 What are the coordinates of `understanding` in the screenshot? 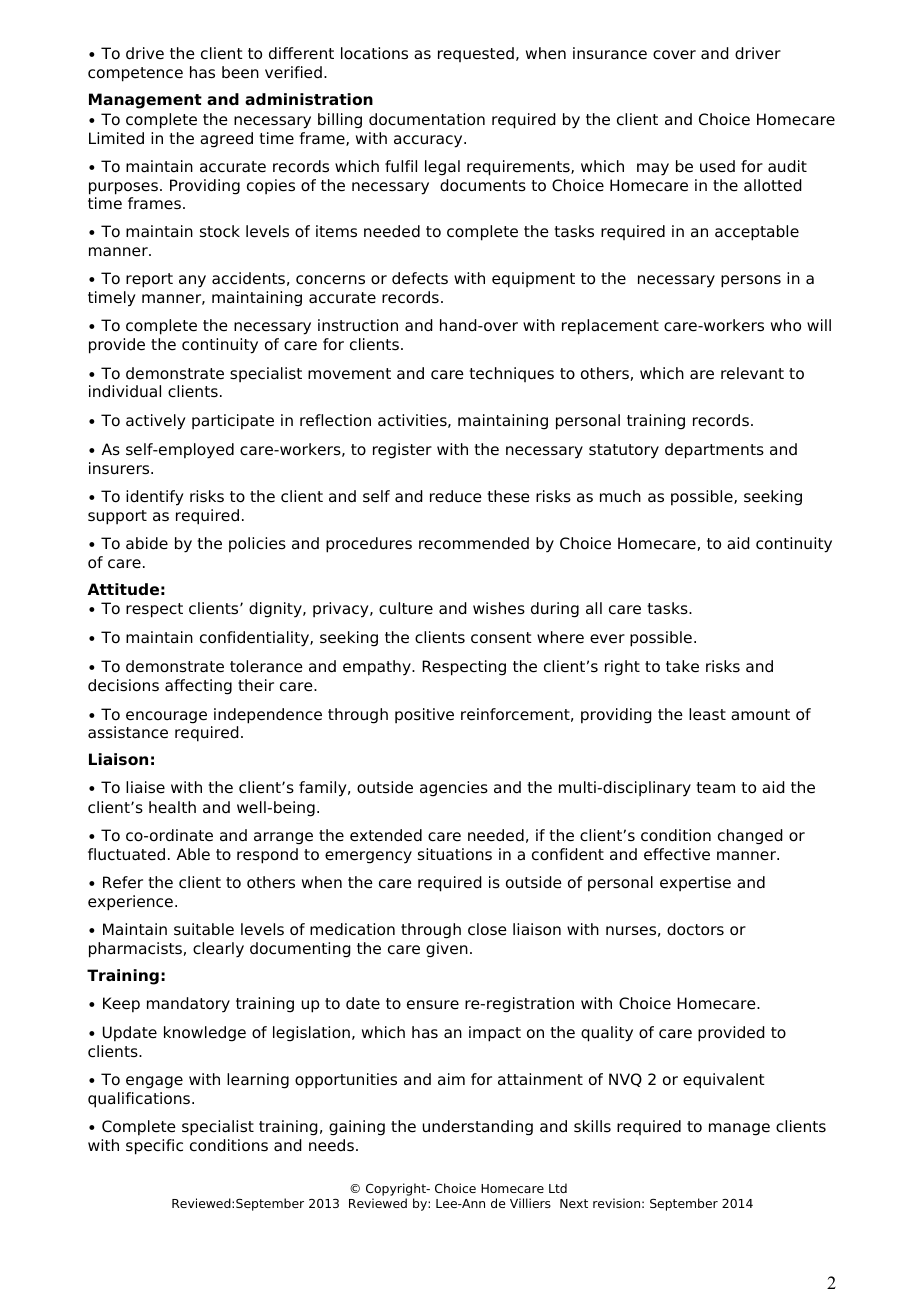 It's located at (478, 1128).
